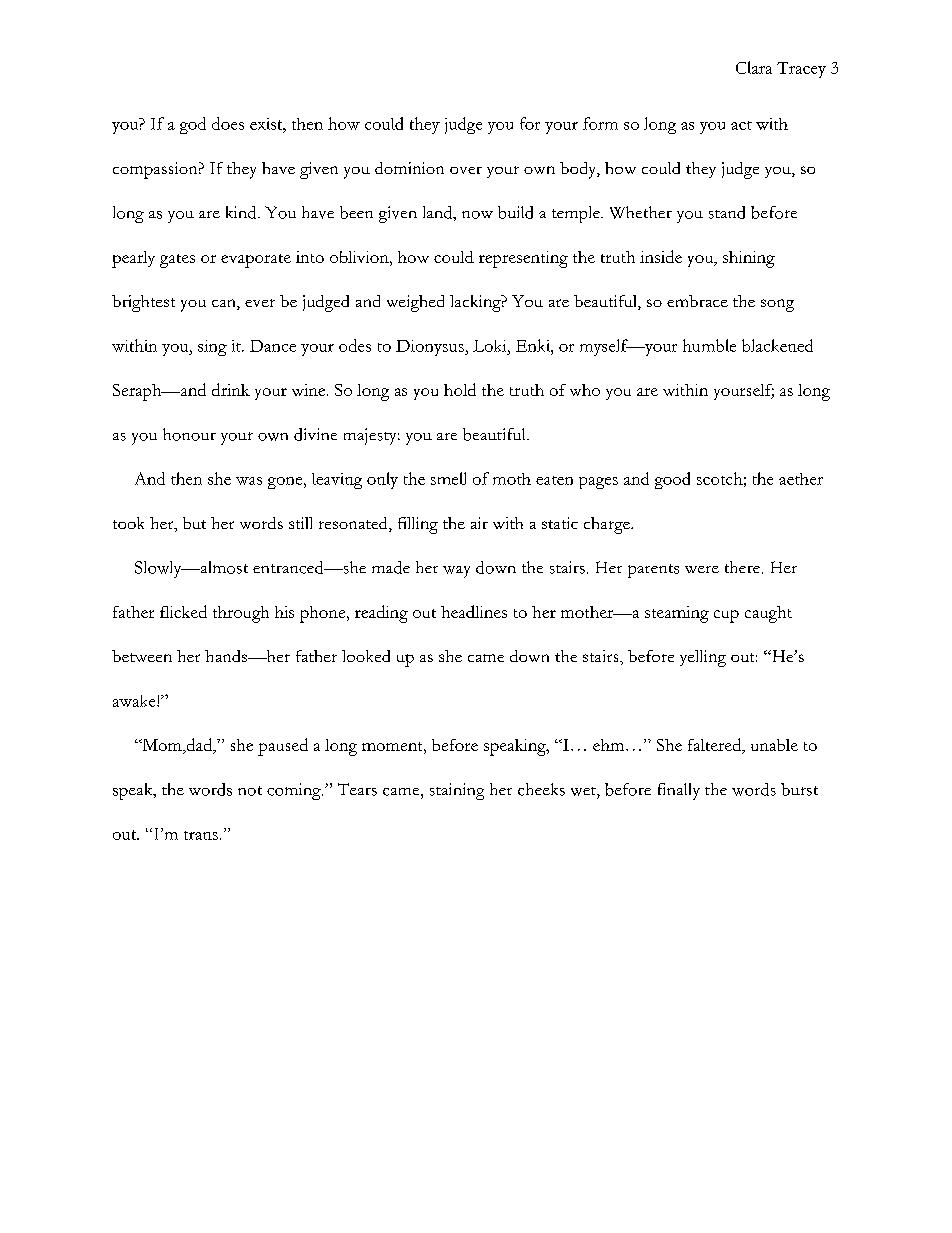 This screenshot has height=1233, width=952. I want to click on trans, so click(201, 835).
